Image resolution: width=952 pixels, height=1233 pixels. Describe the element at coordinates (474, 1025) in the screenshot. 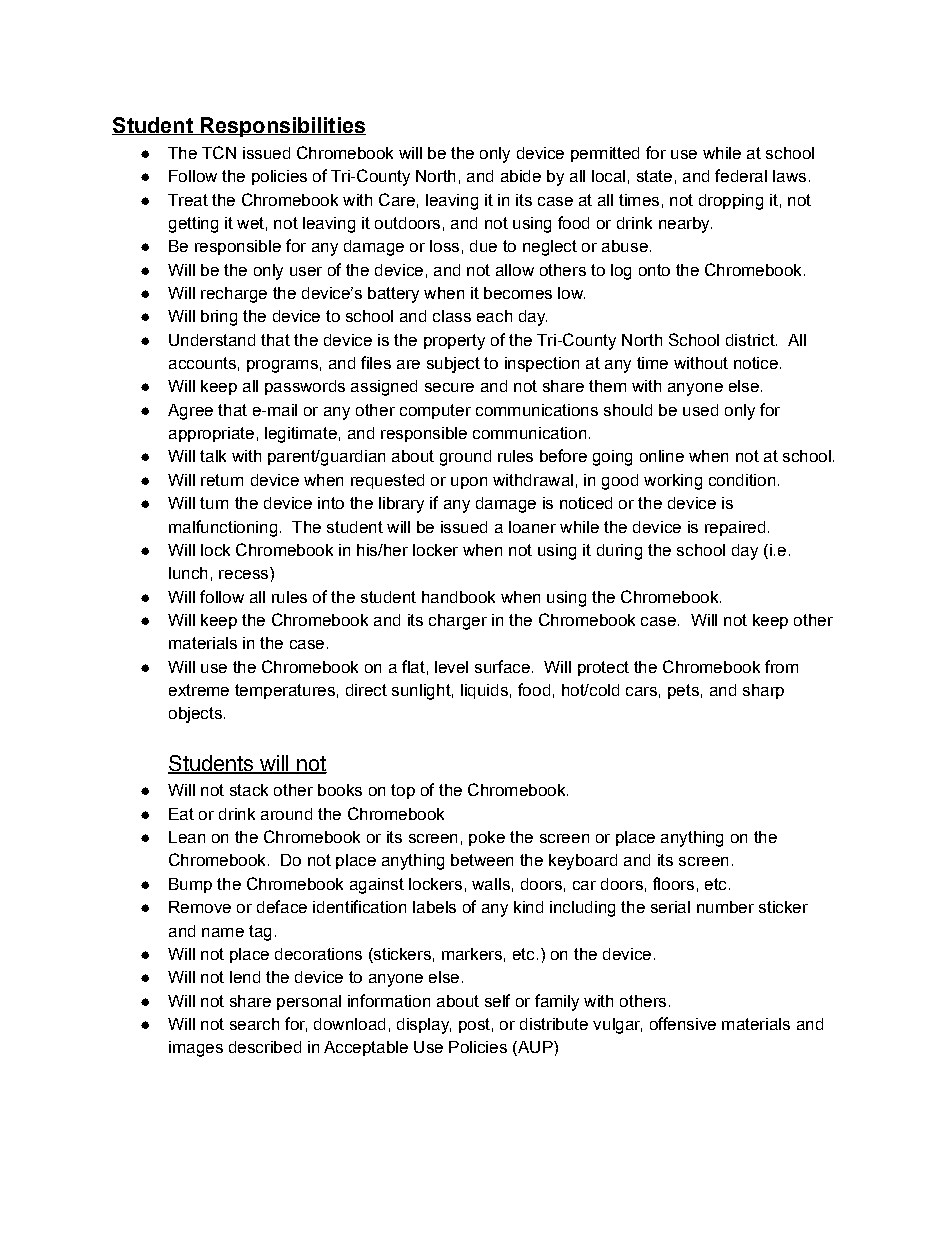

I see `post` at that location.
